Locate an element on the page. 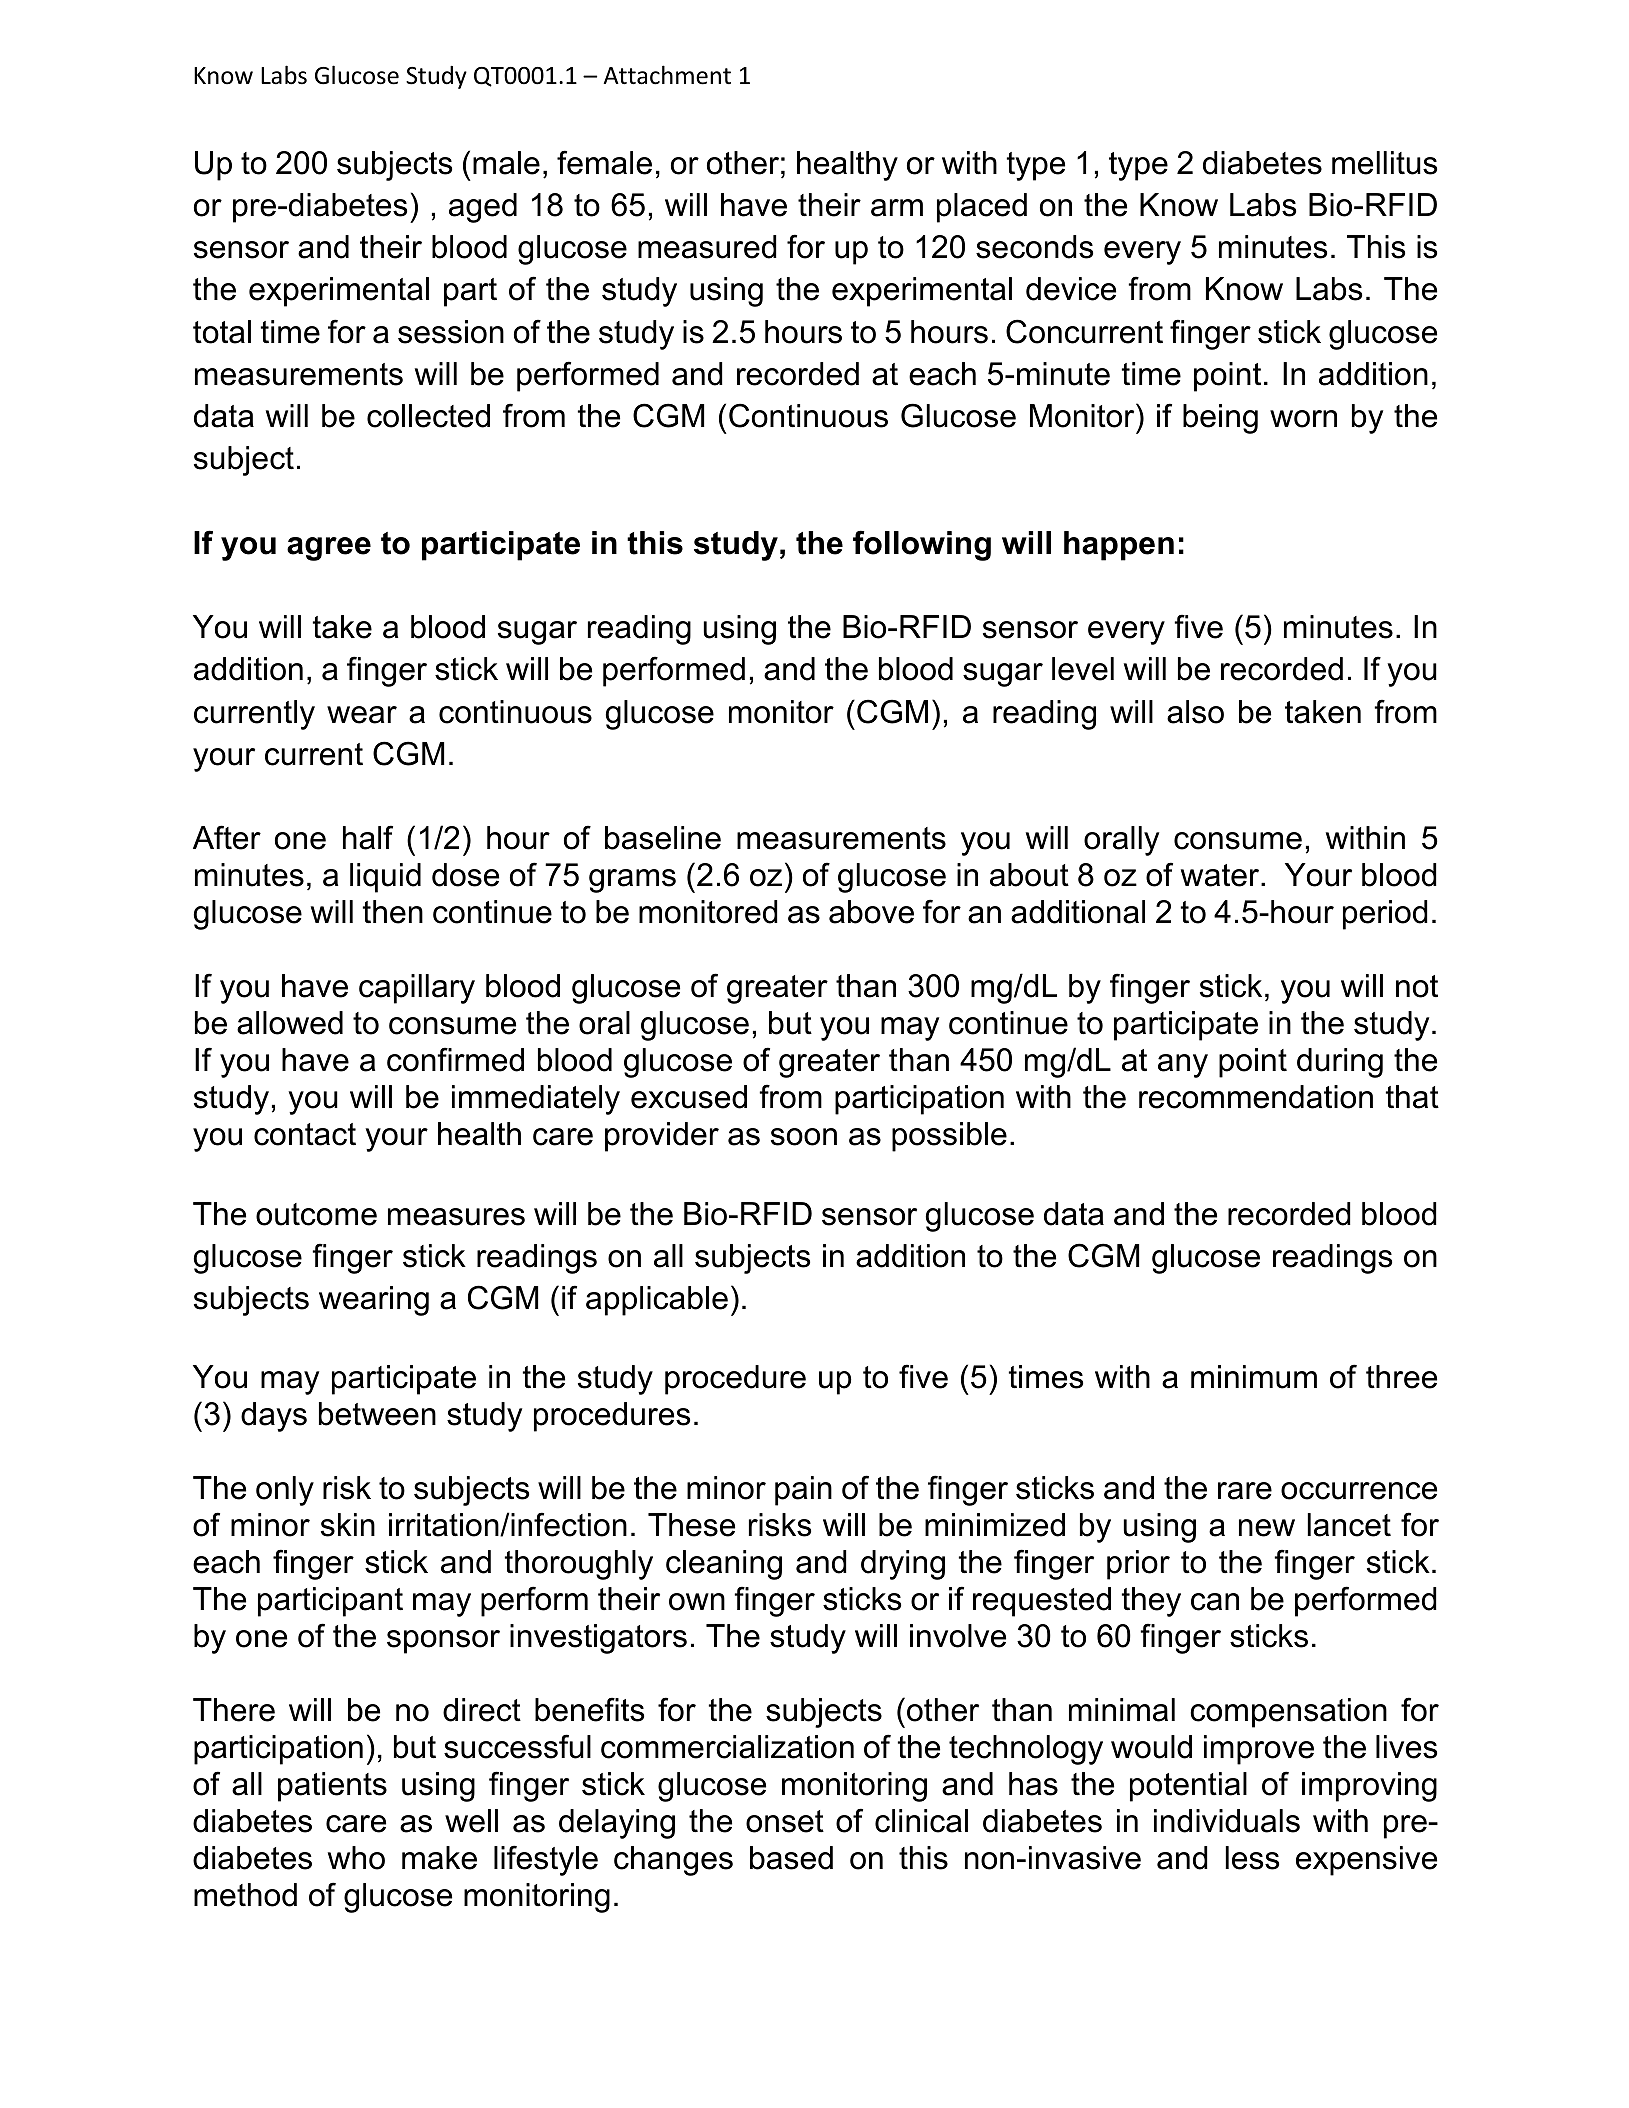 The height and width of the page is (2108, 1629). patients is located at coordinates (332, 1787).
